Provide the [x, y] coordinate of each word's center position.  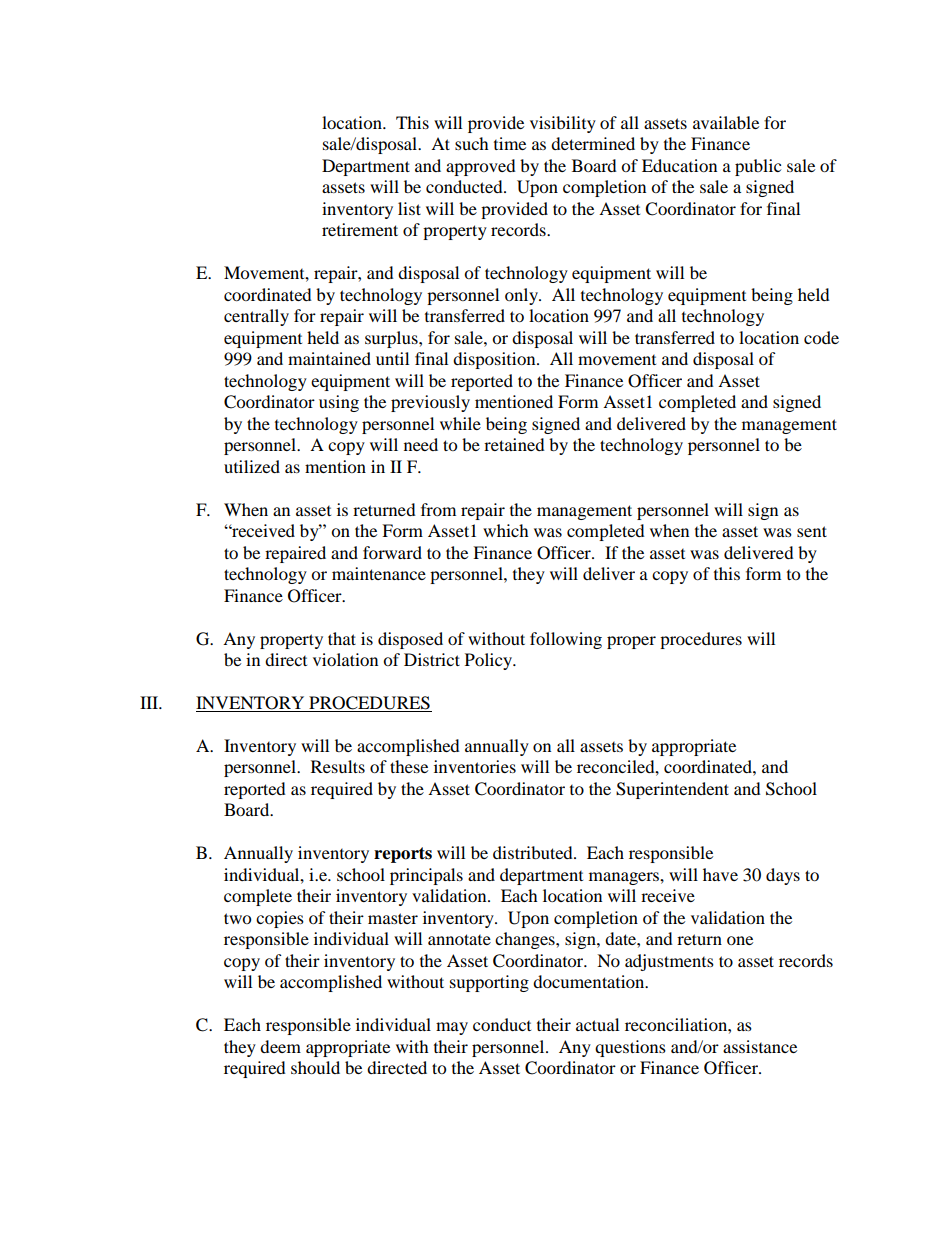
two [237, 918]
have [720, 874]
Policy [490, 661]
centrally [256, 317]
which [506, 530]
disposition [495, 360]
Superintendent [672, 790]
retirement [360, 229]
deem [280, 1046]
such [472, 143]
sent [812, 531]
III [150, 702]
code [821, 337]
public [758, 167]
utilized [252, 466]
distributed [534, 852]
